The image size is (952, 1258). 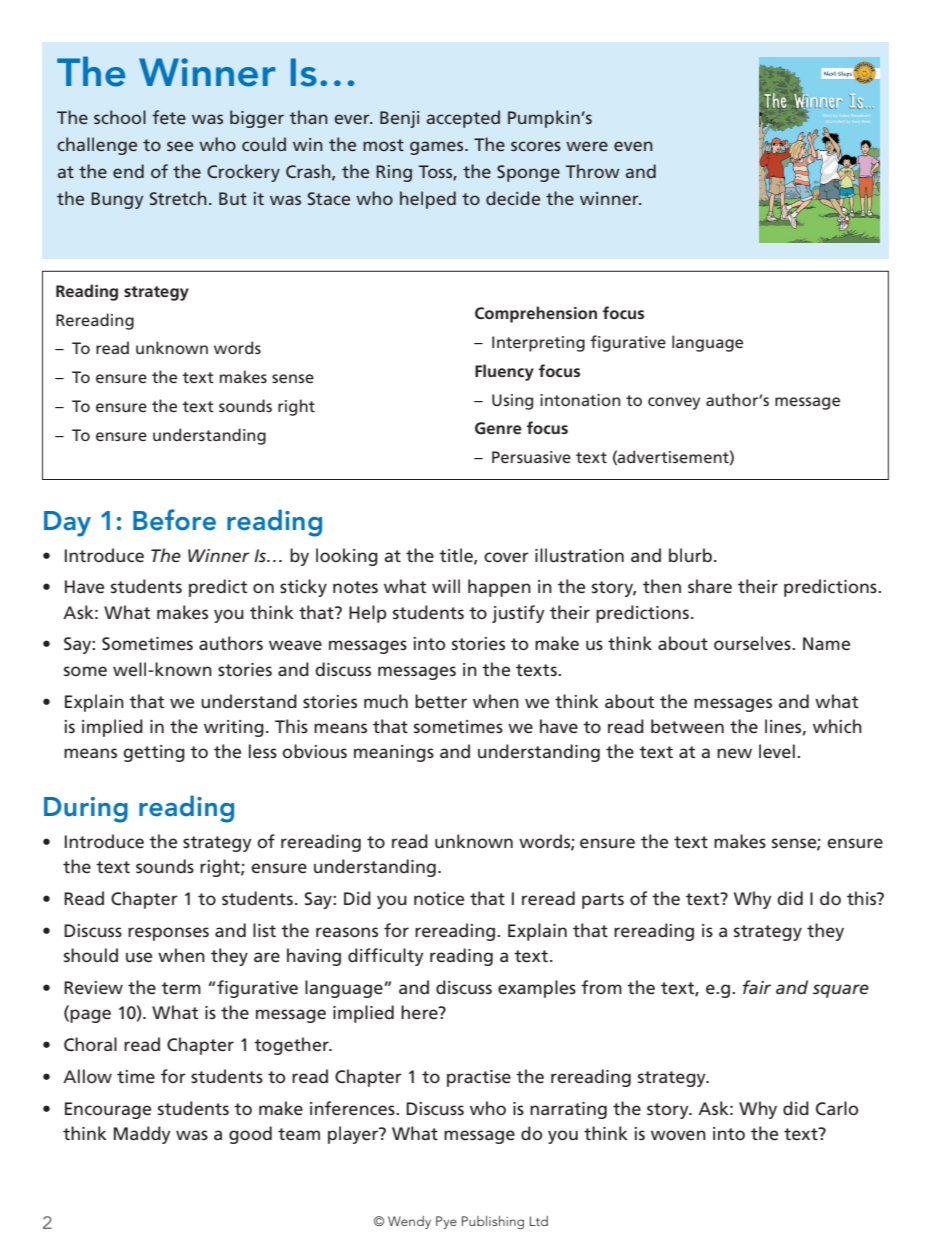 I want to click on new, so click(x=734, y=753).
